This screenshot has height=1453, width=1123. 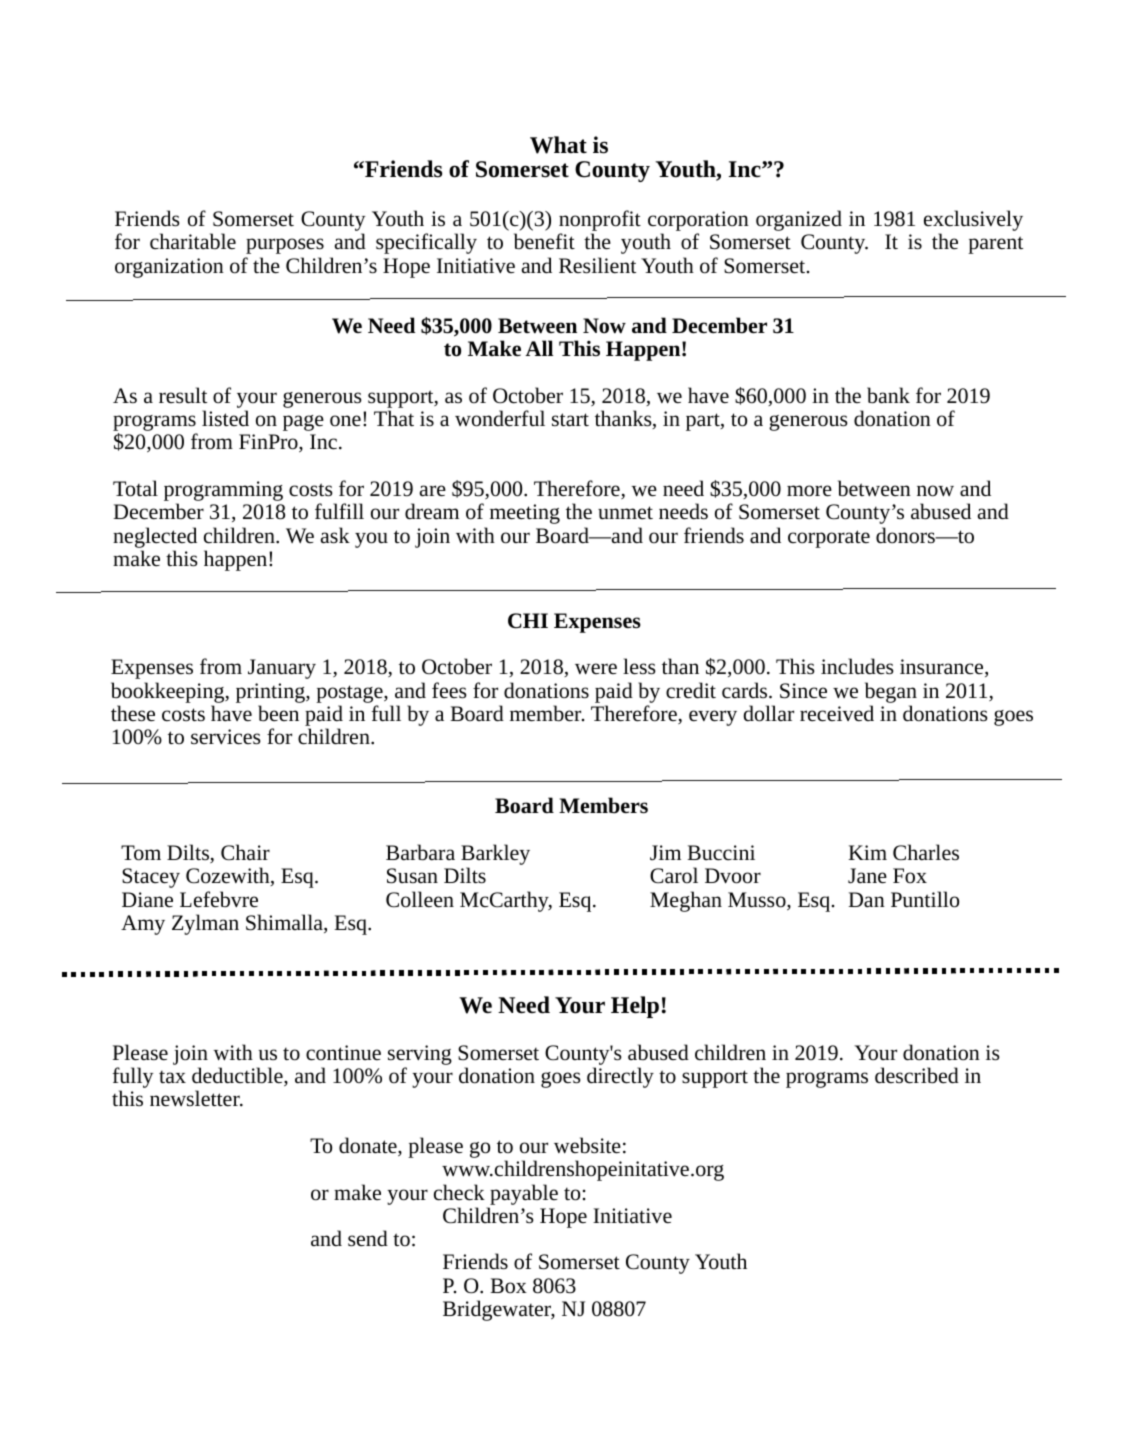 What do you see at coordinates (508, 1286) in the screenshot?
I see `Box` at bounding box center [508, 1286].
